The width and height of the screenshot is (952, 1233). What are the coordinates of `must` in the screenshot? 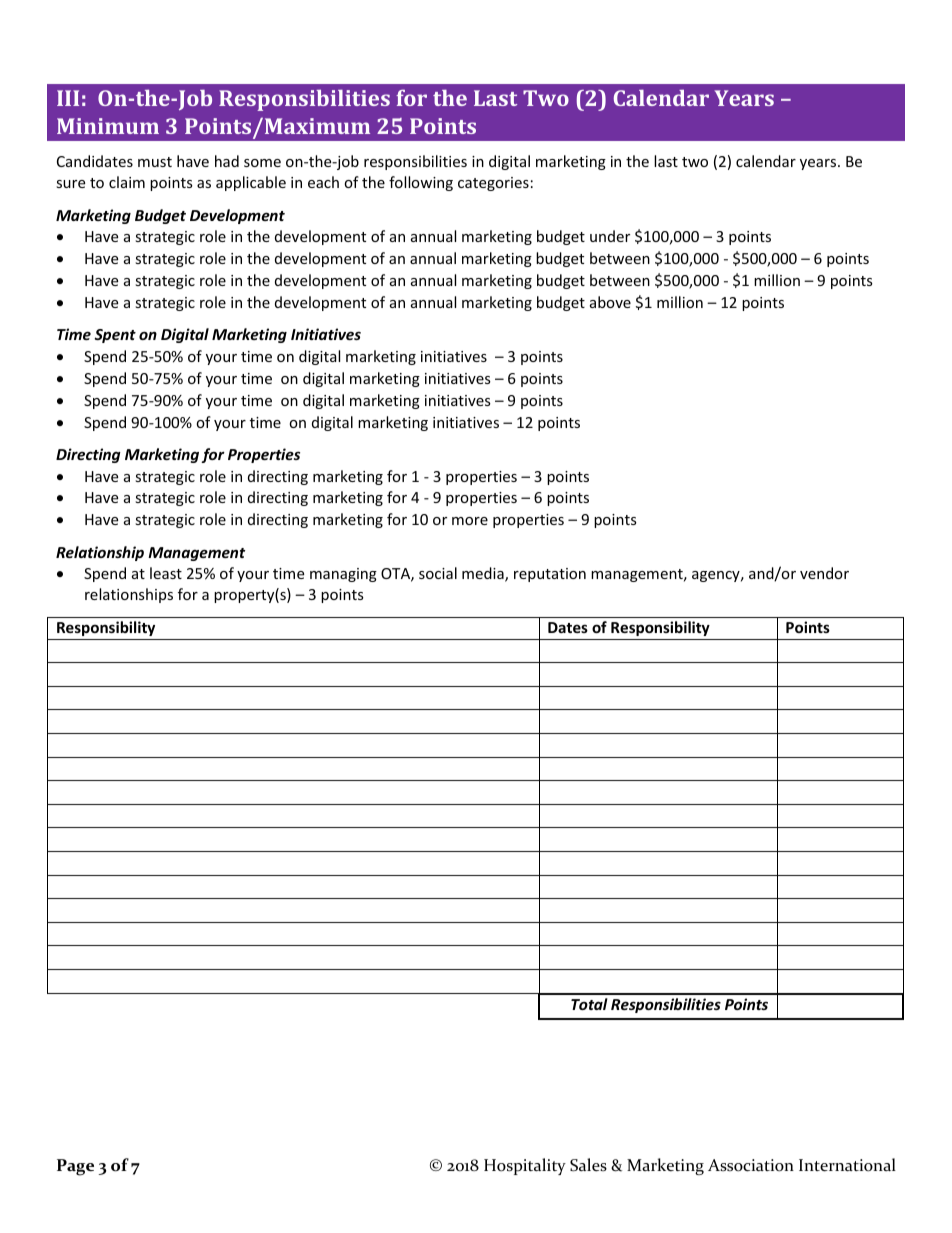 It's located at (155, 162).
